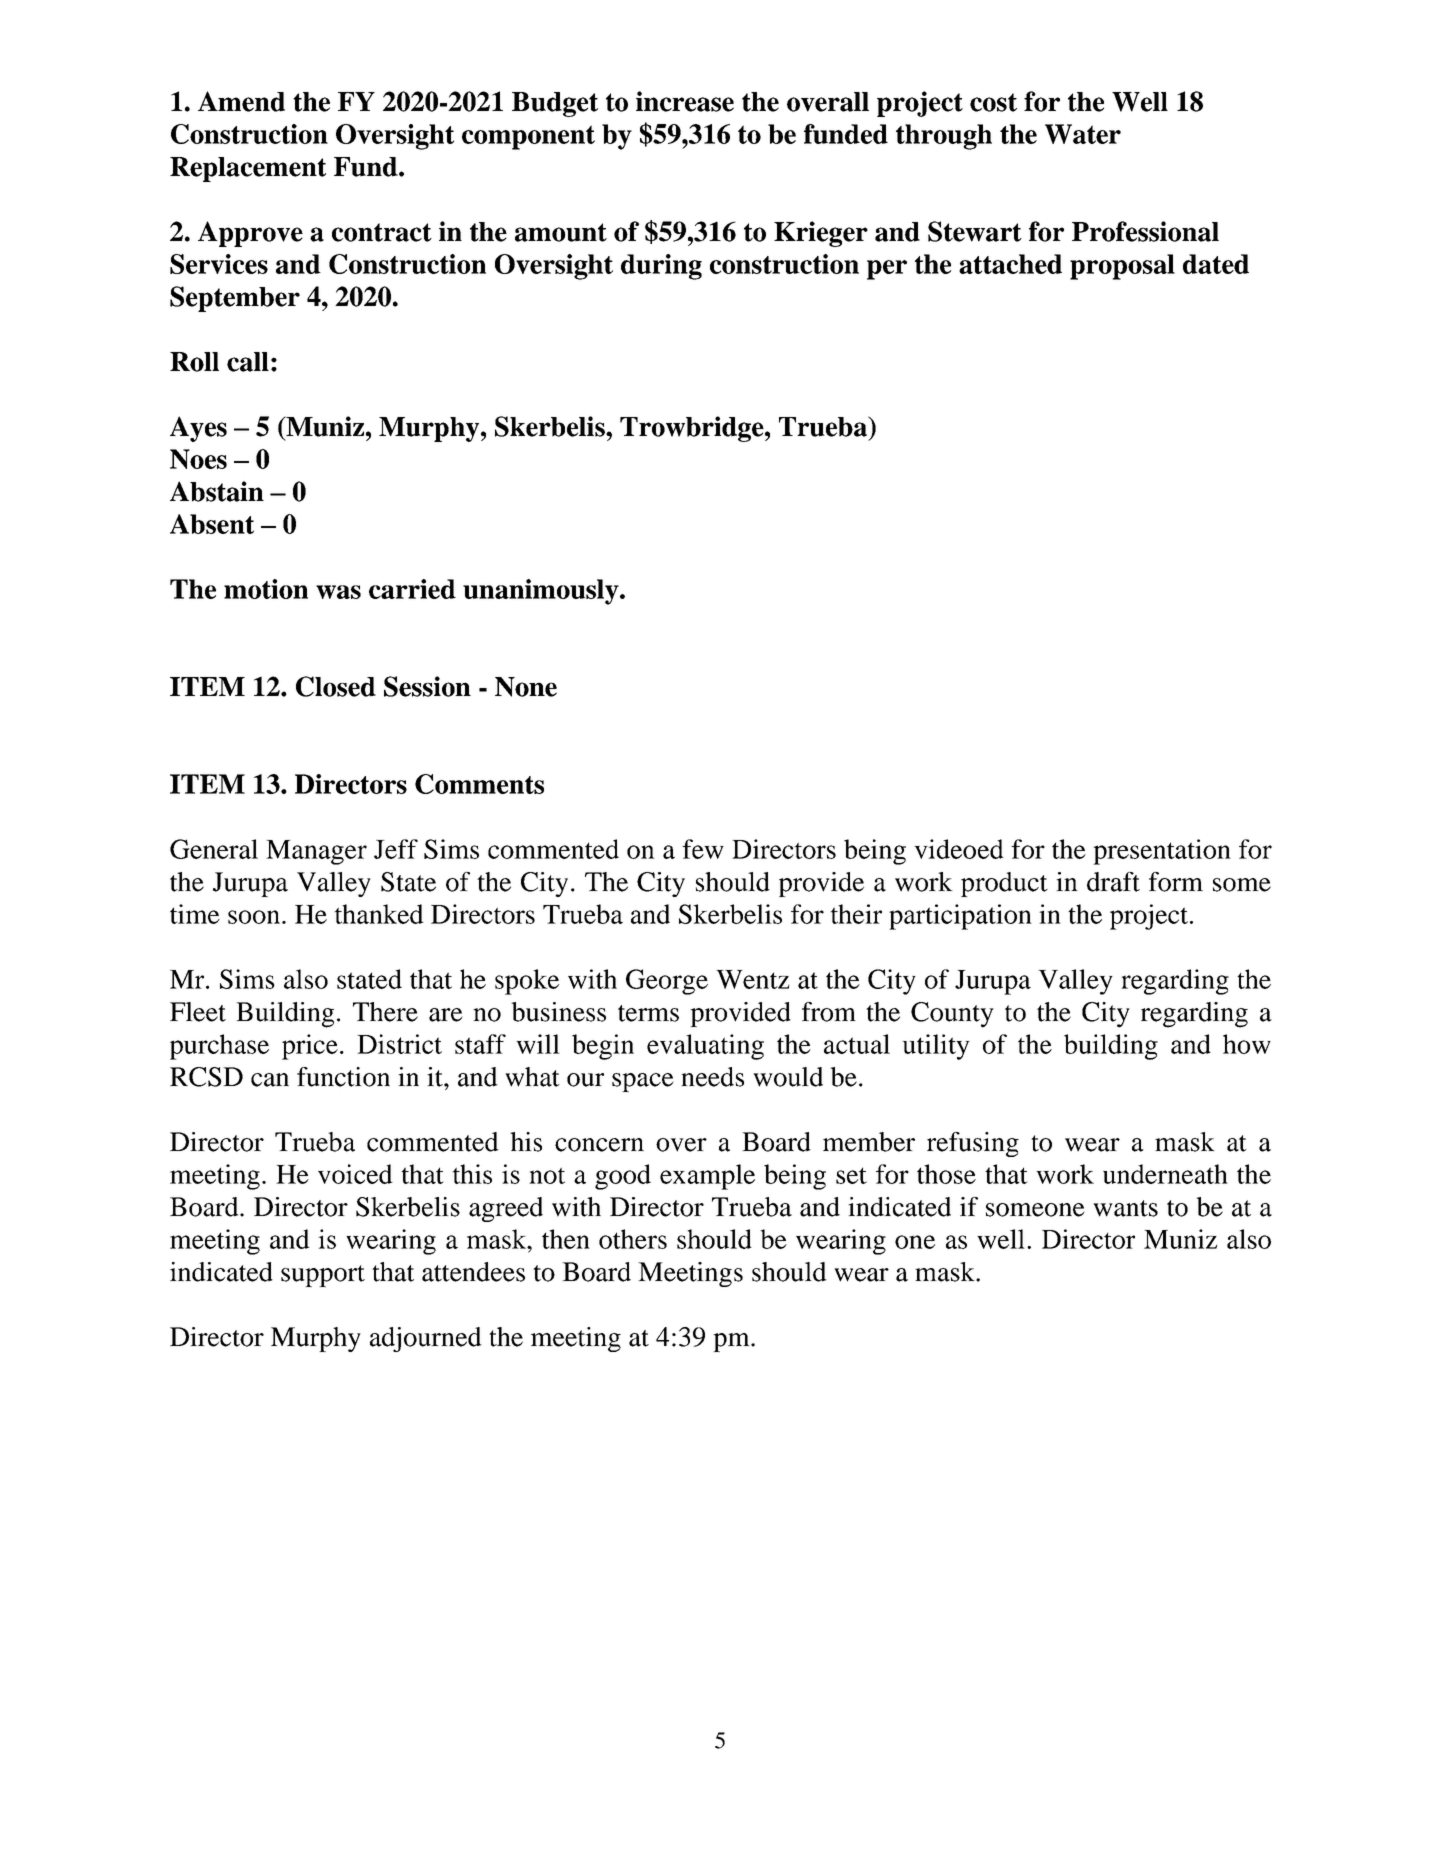  Describe the element at coordinates (1083, 134) in the image. I see `Water` at that location.
